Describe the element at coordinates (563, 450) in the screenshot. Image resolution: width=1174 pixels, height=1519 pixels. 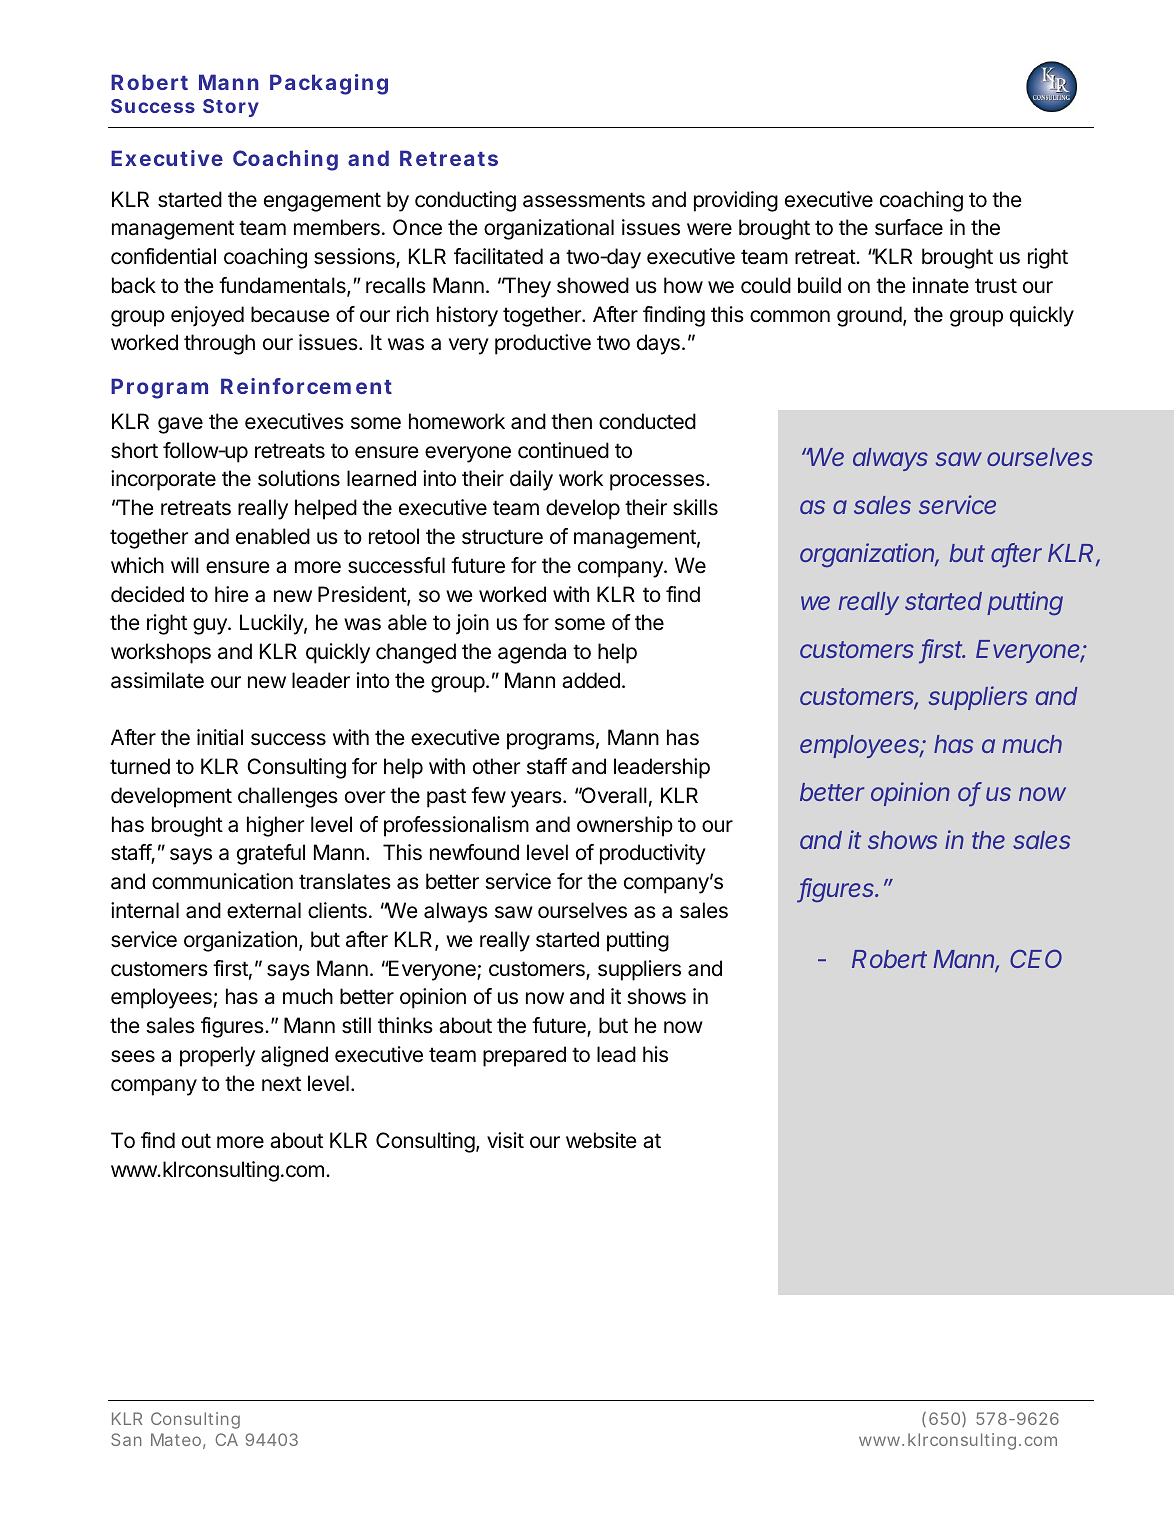
I see `continued` at that location.
